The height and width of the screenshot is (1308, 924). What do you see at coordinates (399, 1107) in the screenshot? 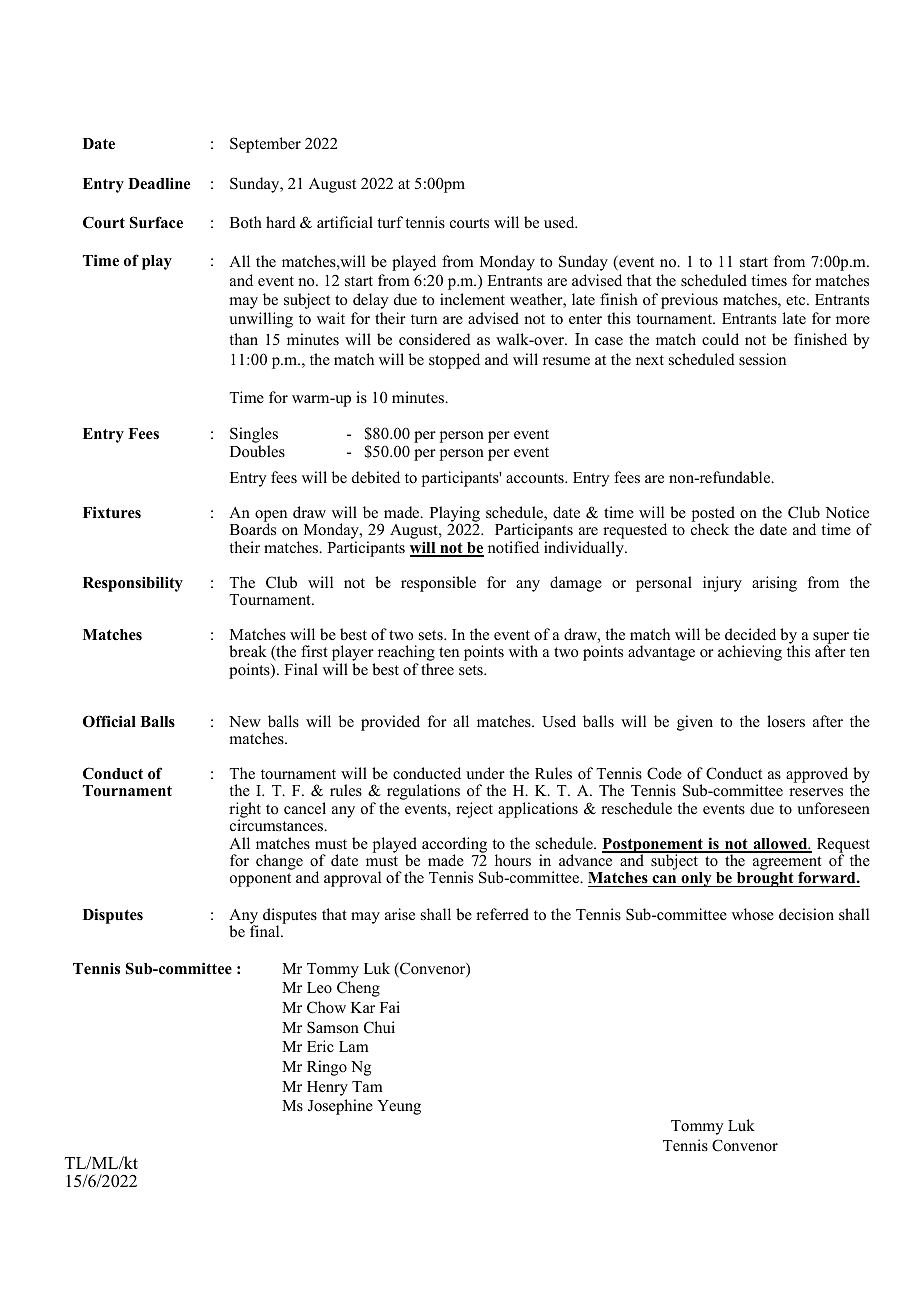
I see `Yeung` at bounding box center [399, 1107].
